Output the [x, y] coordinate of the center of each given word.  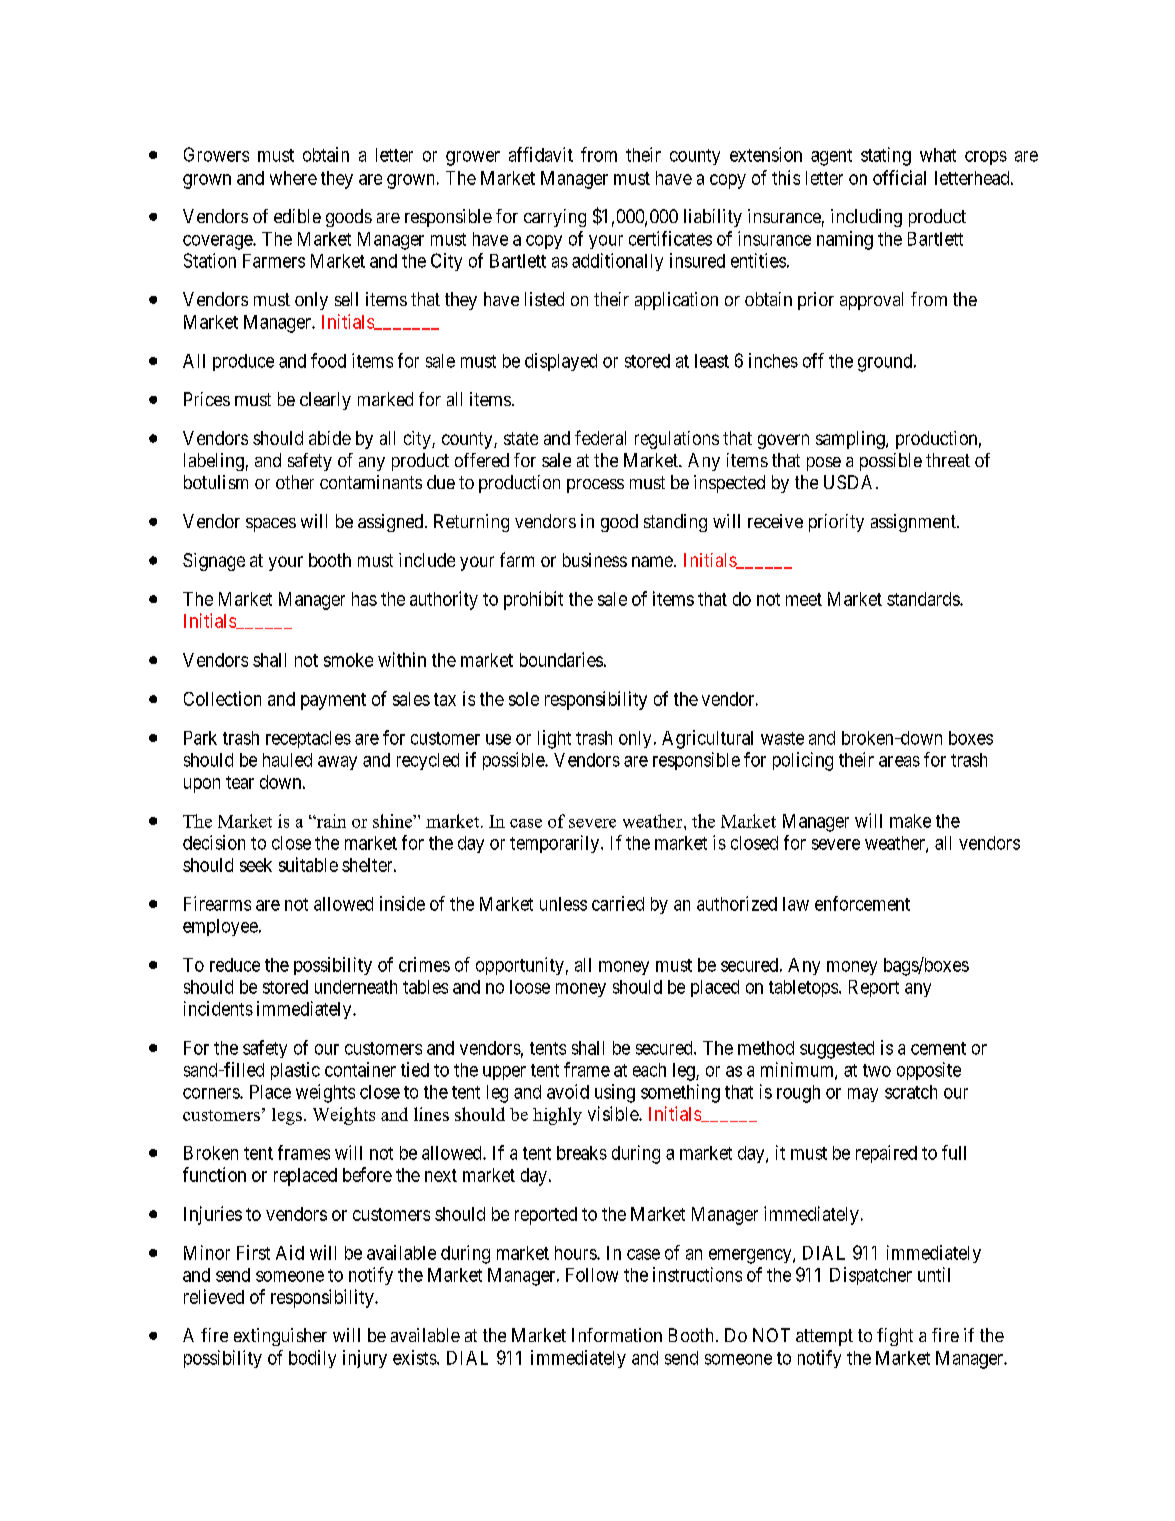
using [615, 1093]
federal [600, 437]
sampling [851, 440]
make [910, 821]
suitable [308, 864]
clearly [325, 401]
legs [287, 1116]
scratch [911, 1092]
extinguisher [280, 1337]
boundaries [561, 659]
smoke [348, 660]
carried [618, 903]
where [293, 178]
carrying [555, 218]
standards [924, 599]
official [899, 177]
